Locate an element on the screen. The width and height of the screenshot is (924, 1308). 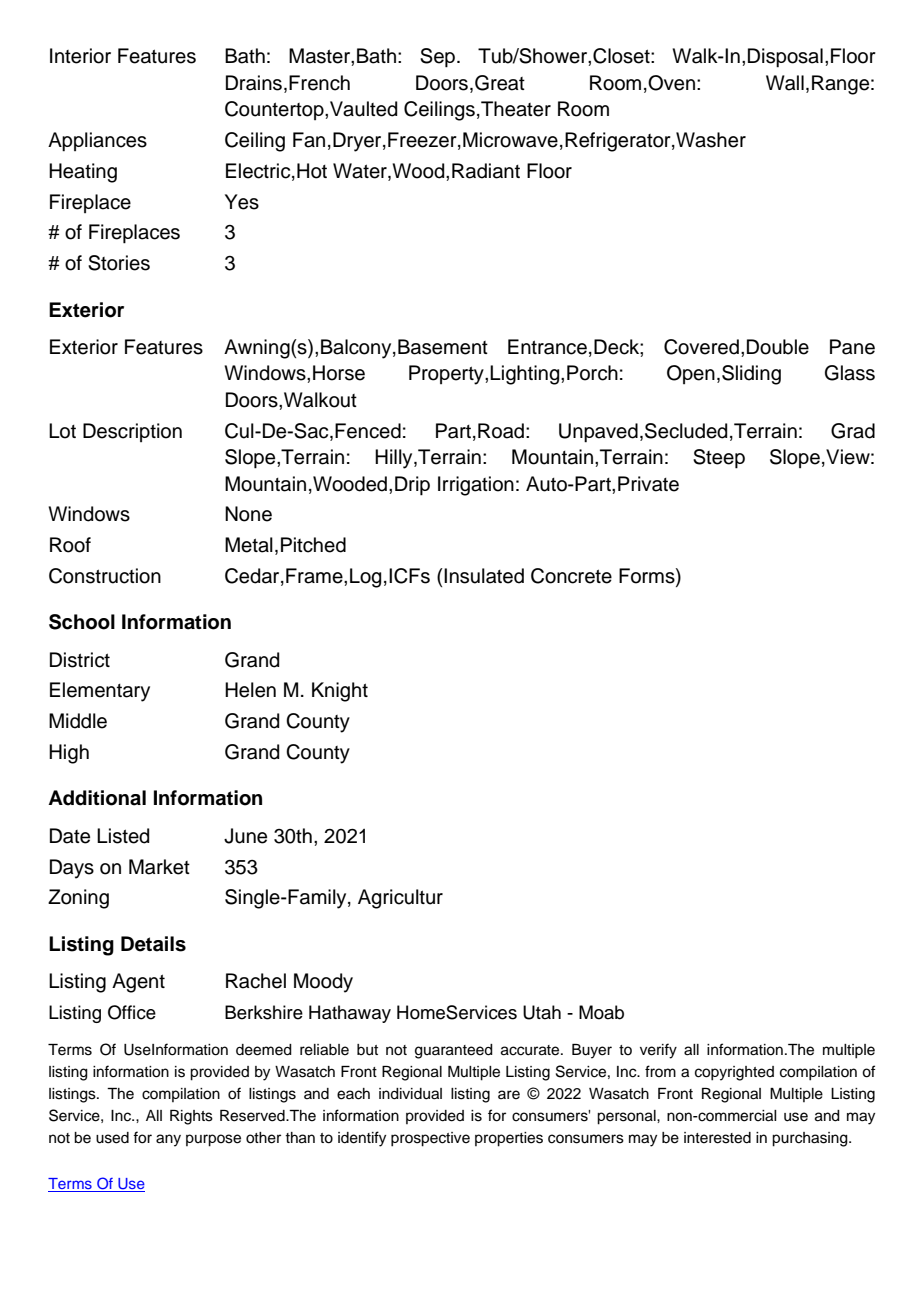
Construction is located at coordinates (105, 576).
